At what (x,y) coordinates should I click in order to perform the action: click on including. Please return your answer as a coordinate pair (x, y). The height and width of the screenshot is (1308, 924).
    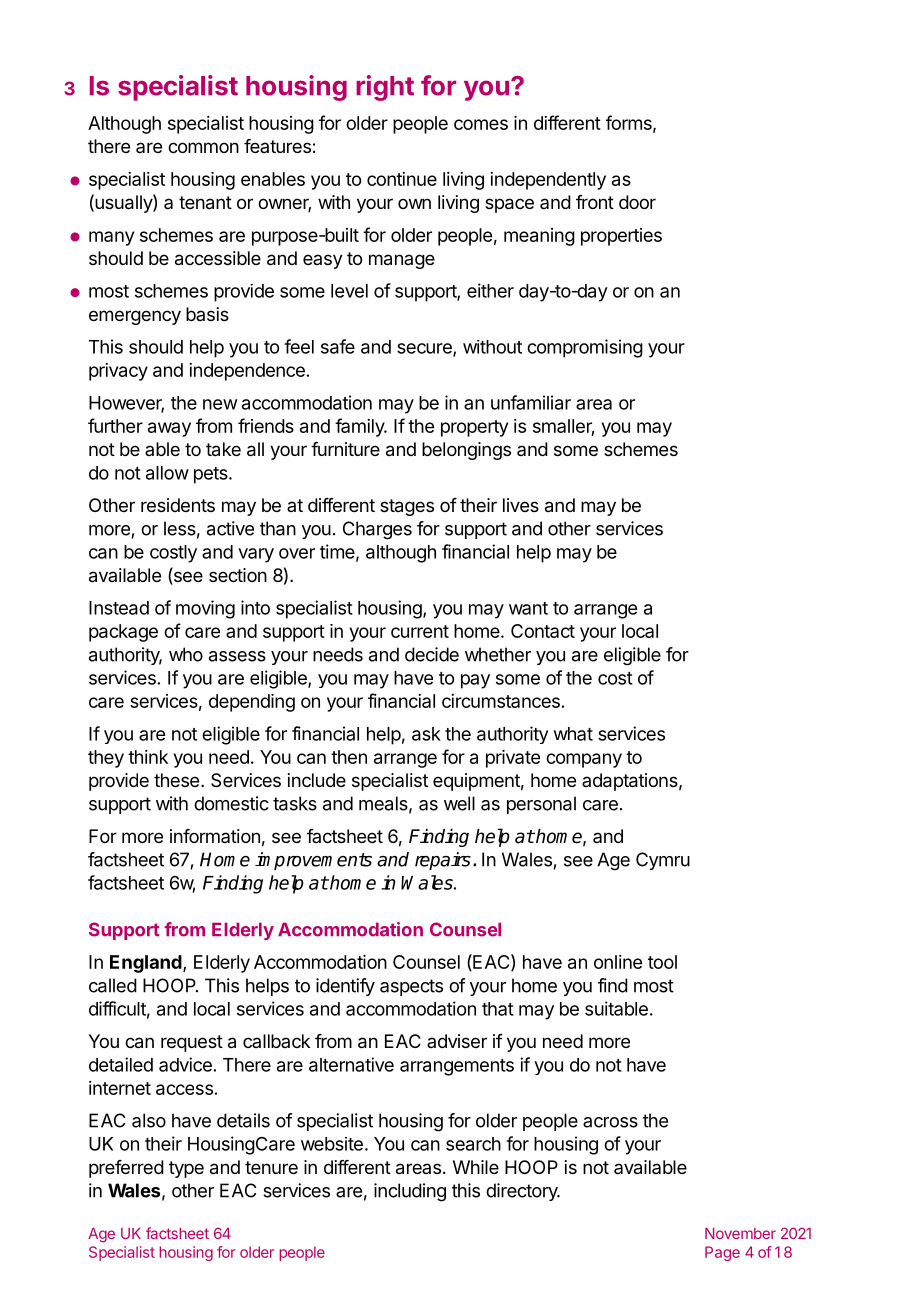
    Looking at the image, I should click on (410, 1192).
